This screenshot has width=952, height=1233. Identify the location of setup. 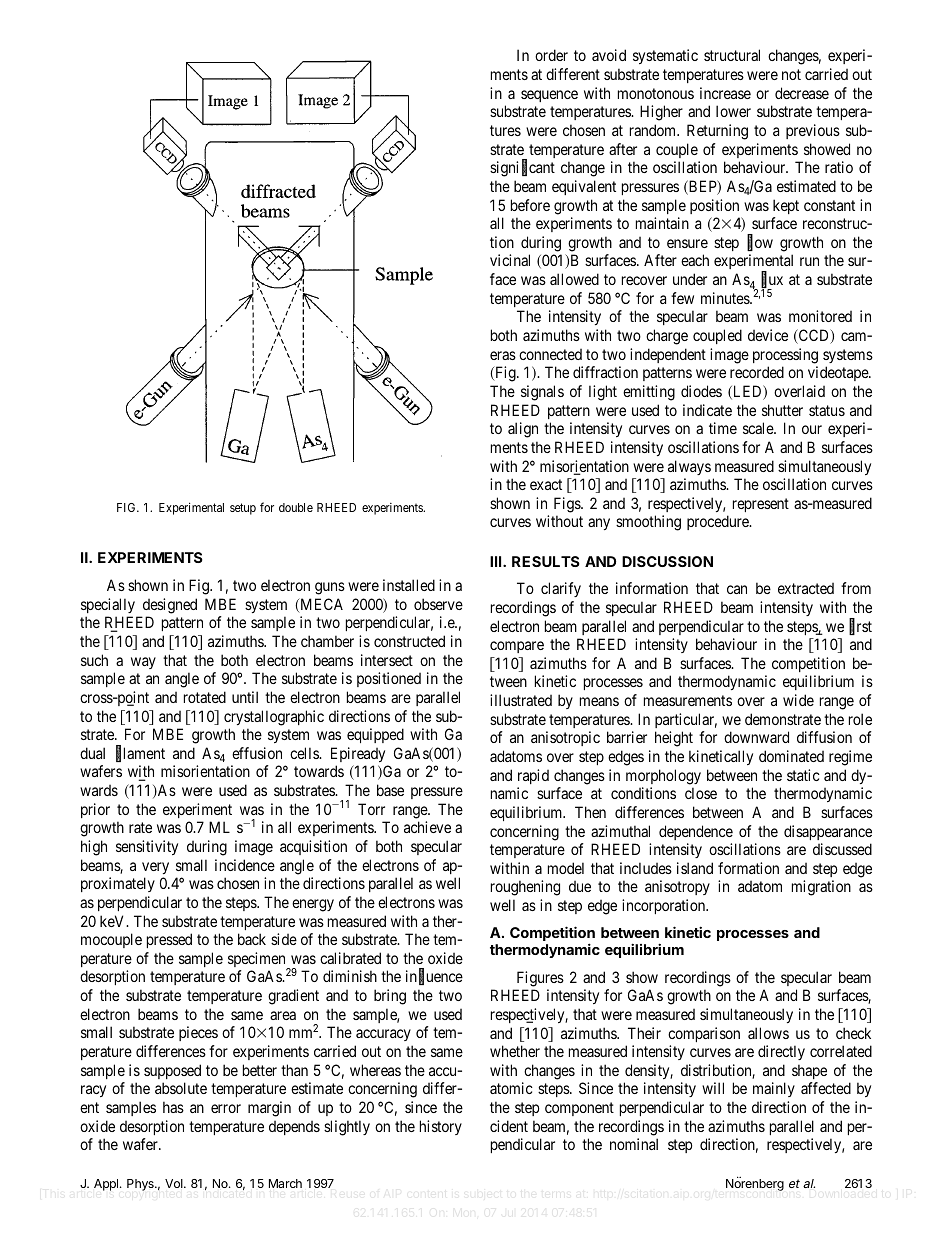
(243, 509).
